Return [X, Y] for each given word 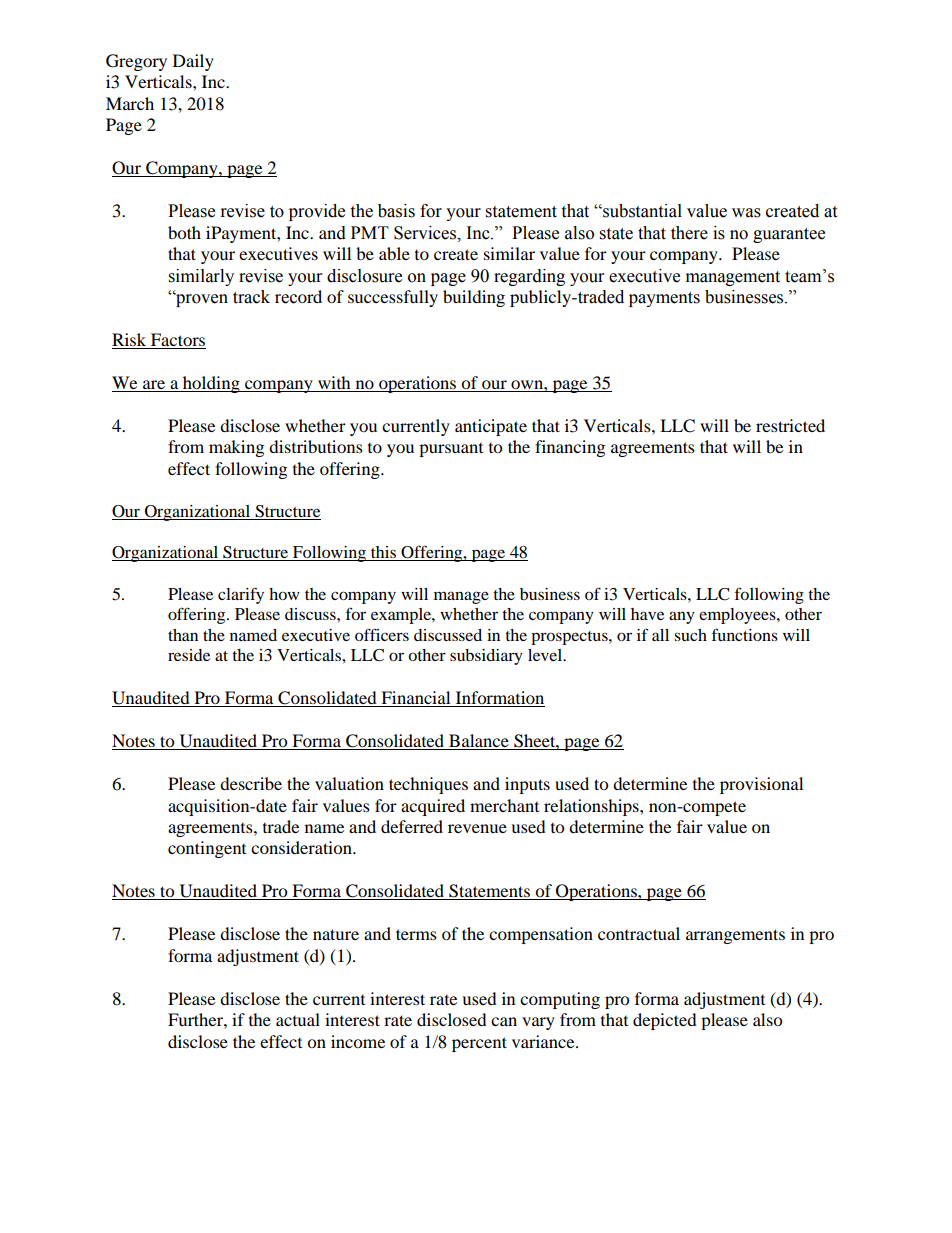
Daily [193, 62]
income [358, 1041]
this [383, 553]
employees [738, 616]
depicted [665, 1021]
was [746, 213]
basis [396, 211]
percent [479, 1044]
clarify [241, 595]
